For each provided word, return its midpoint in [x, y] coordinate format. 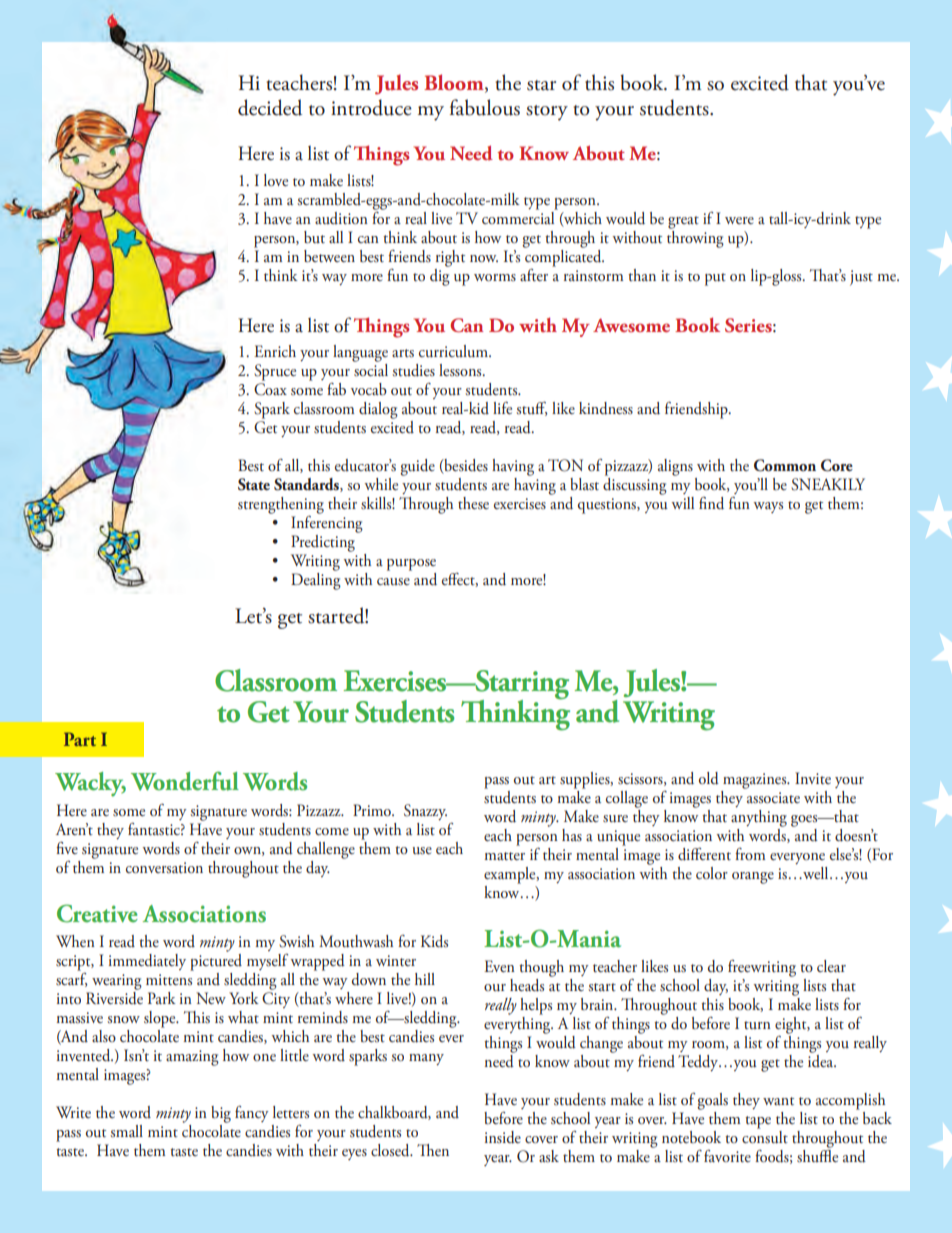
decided [270, 107]
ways [768, 507]
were [739, 220]
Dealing [316, 581]
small [126, 1131]
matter [504, 856]
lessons [461, 370]
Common [785, 465]
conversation [164, 867]
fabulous [485, 107]
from [750, 854]
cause [393, 582]
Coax [270, 389]
